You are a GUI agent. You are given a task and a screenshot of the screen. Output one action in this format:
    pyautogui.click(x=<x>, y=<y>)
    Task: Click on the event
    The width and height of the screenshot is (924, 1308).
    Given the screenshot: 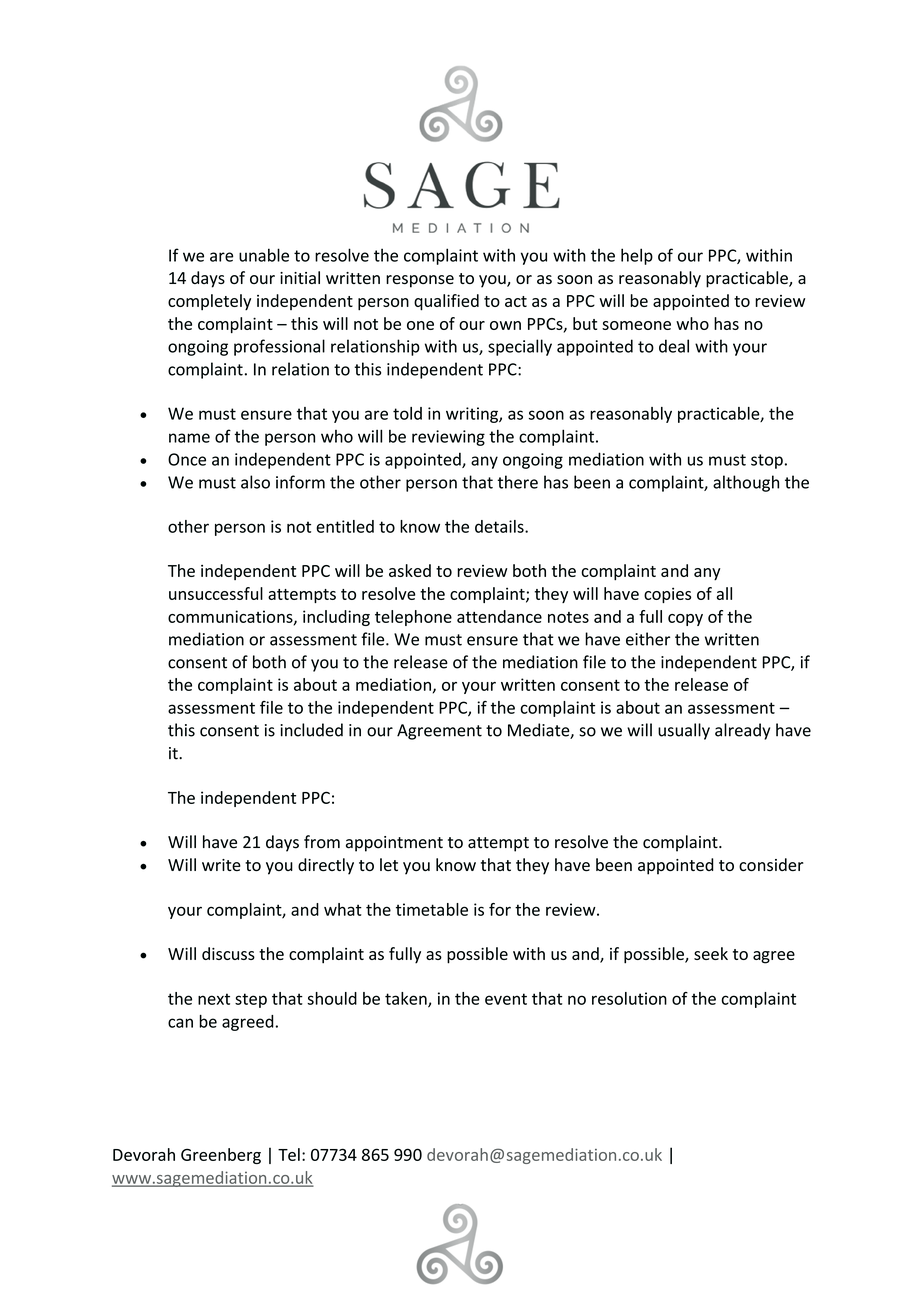 What is the action you would take?
    pyautogui.click(x=506, y=999)
